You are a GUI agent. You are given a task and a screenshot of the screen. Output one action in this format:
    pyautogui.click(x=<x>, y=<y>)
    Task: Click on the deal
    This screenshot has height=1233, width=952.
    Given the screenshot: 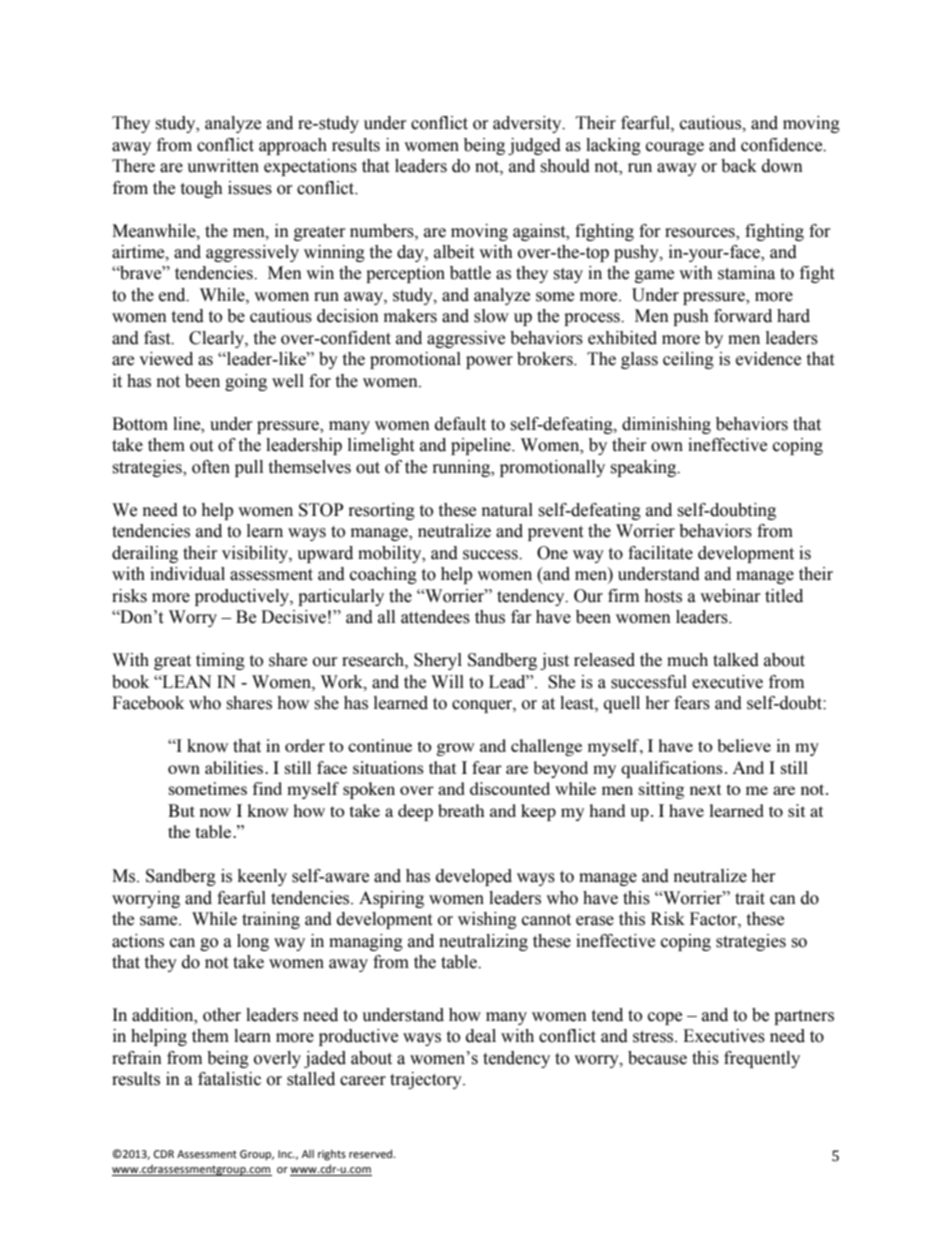 What is the action you would take?
    pyautogui.click(x=481, y=1036)
